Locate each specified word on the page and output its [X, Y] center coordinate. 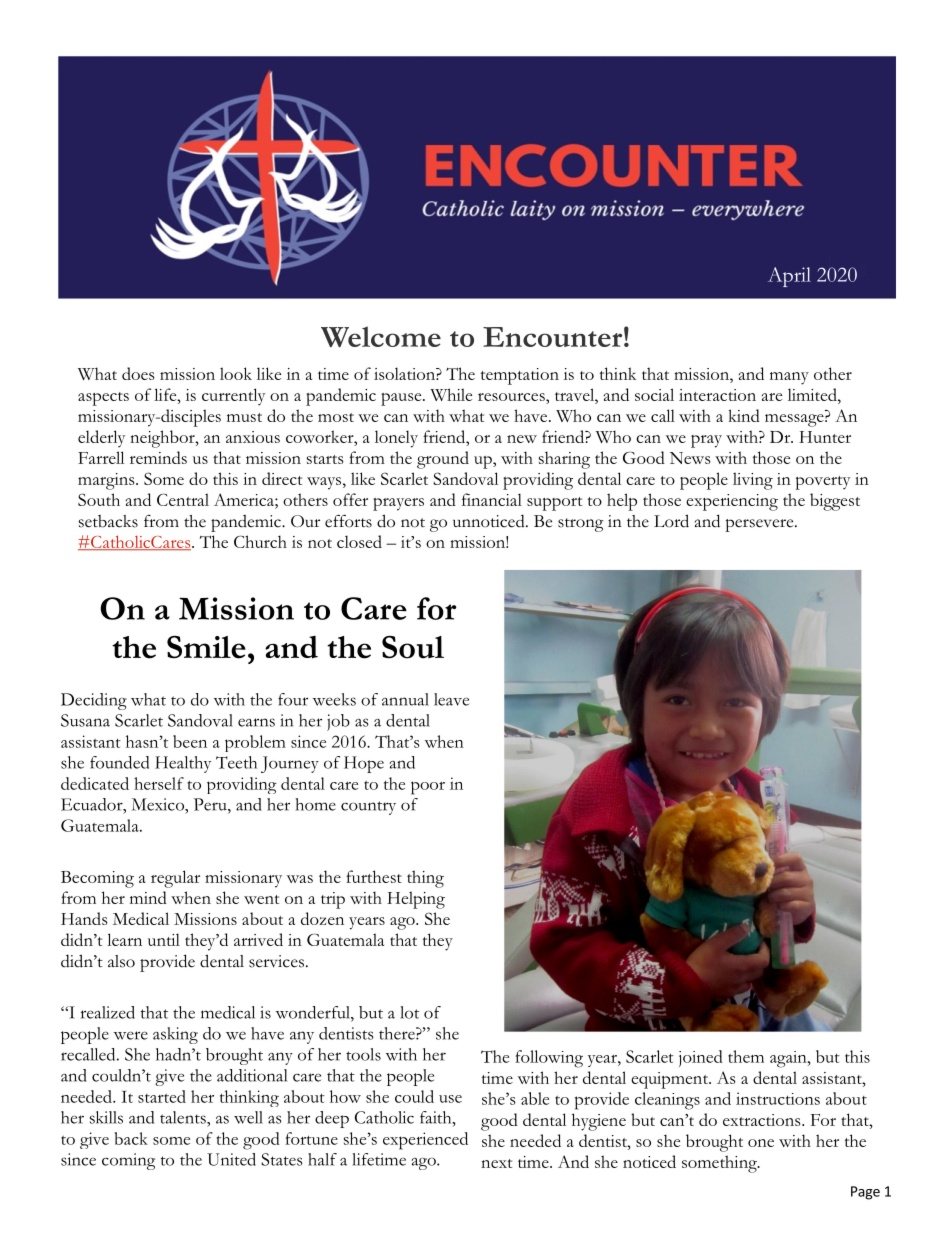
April [789, 277]
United [231, 1159]
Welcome [381, 336]
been [190, 741]
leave [451, 699]
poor [428, 788]
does [138, 373]
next [496, 1163]
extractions [763, 1120]
